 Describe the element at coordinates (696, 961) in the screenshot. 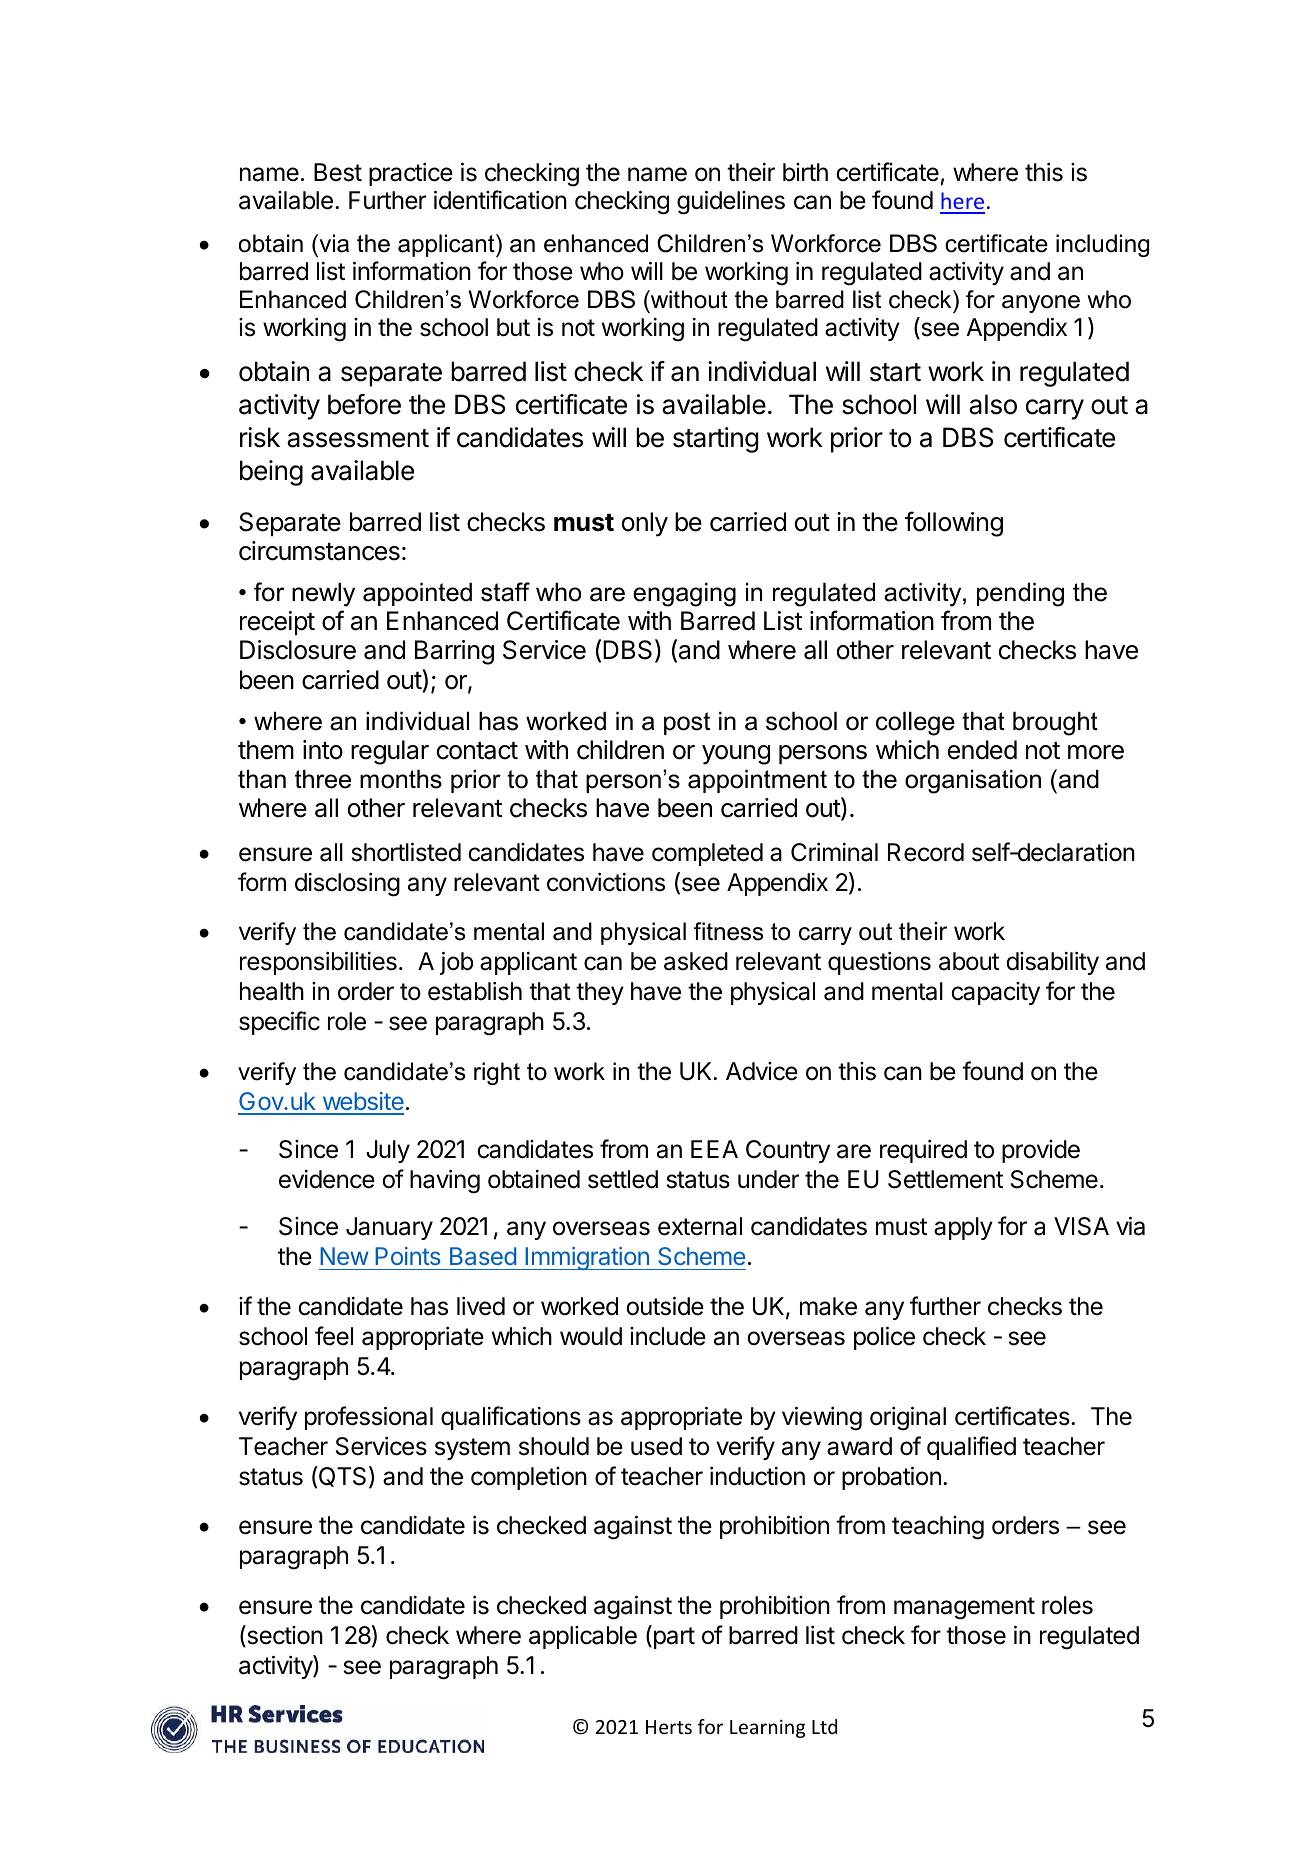

I see `asked` at that location.
